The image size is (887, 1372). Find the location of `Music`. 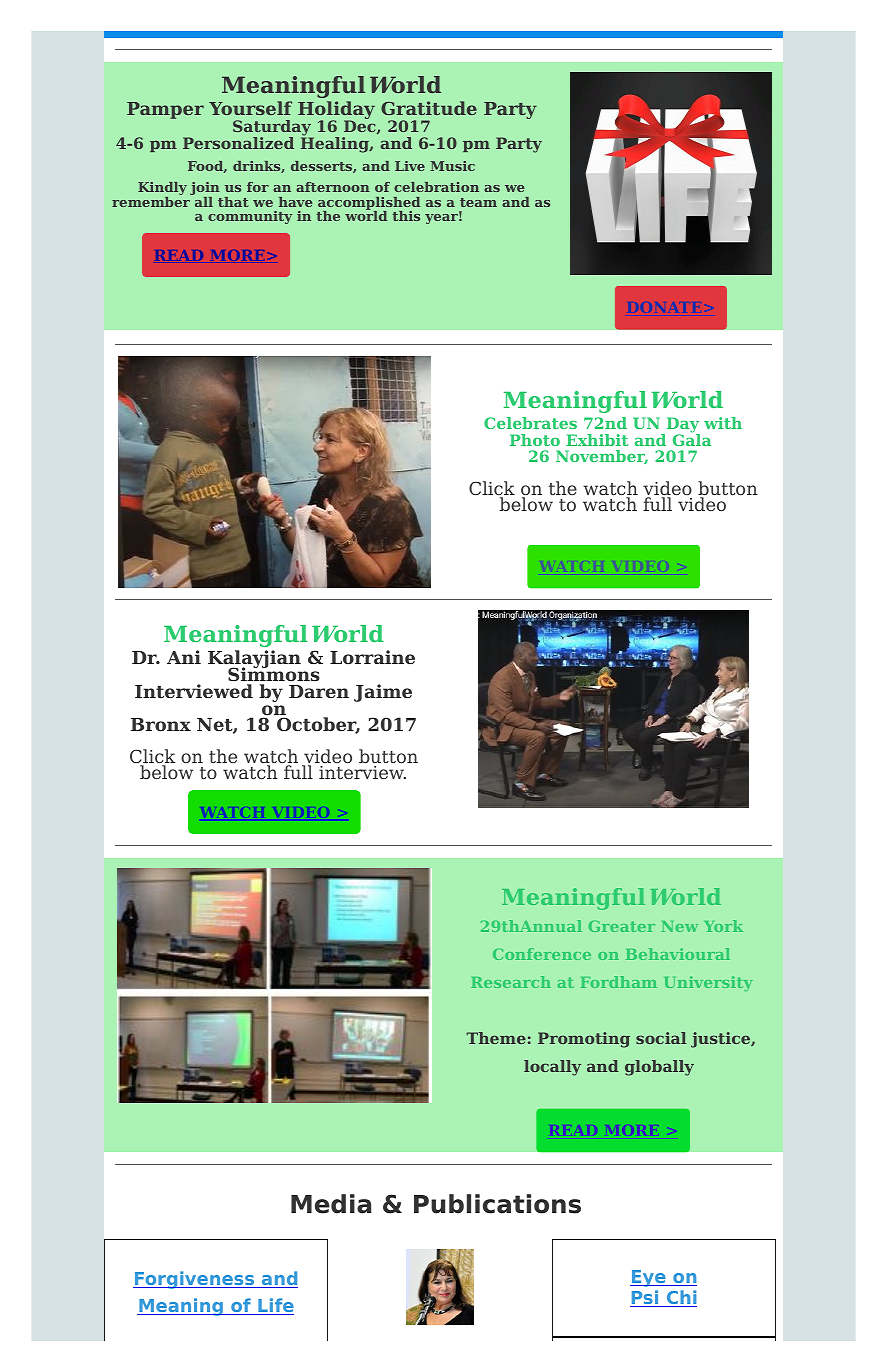

Music is located at coordinates (452, 166).
